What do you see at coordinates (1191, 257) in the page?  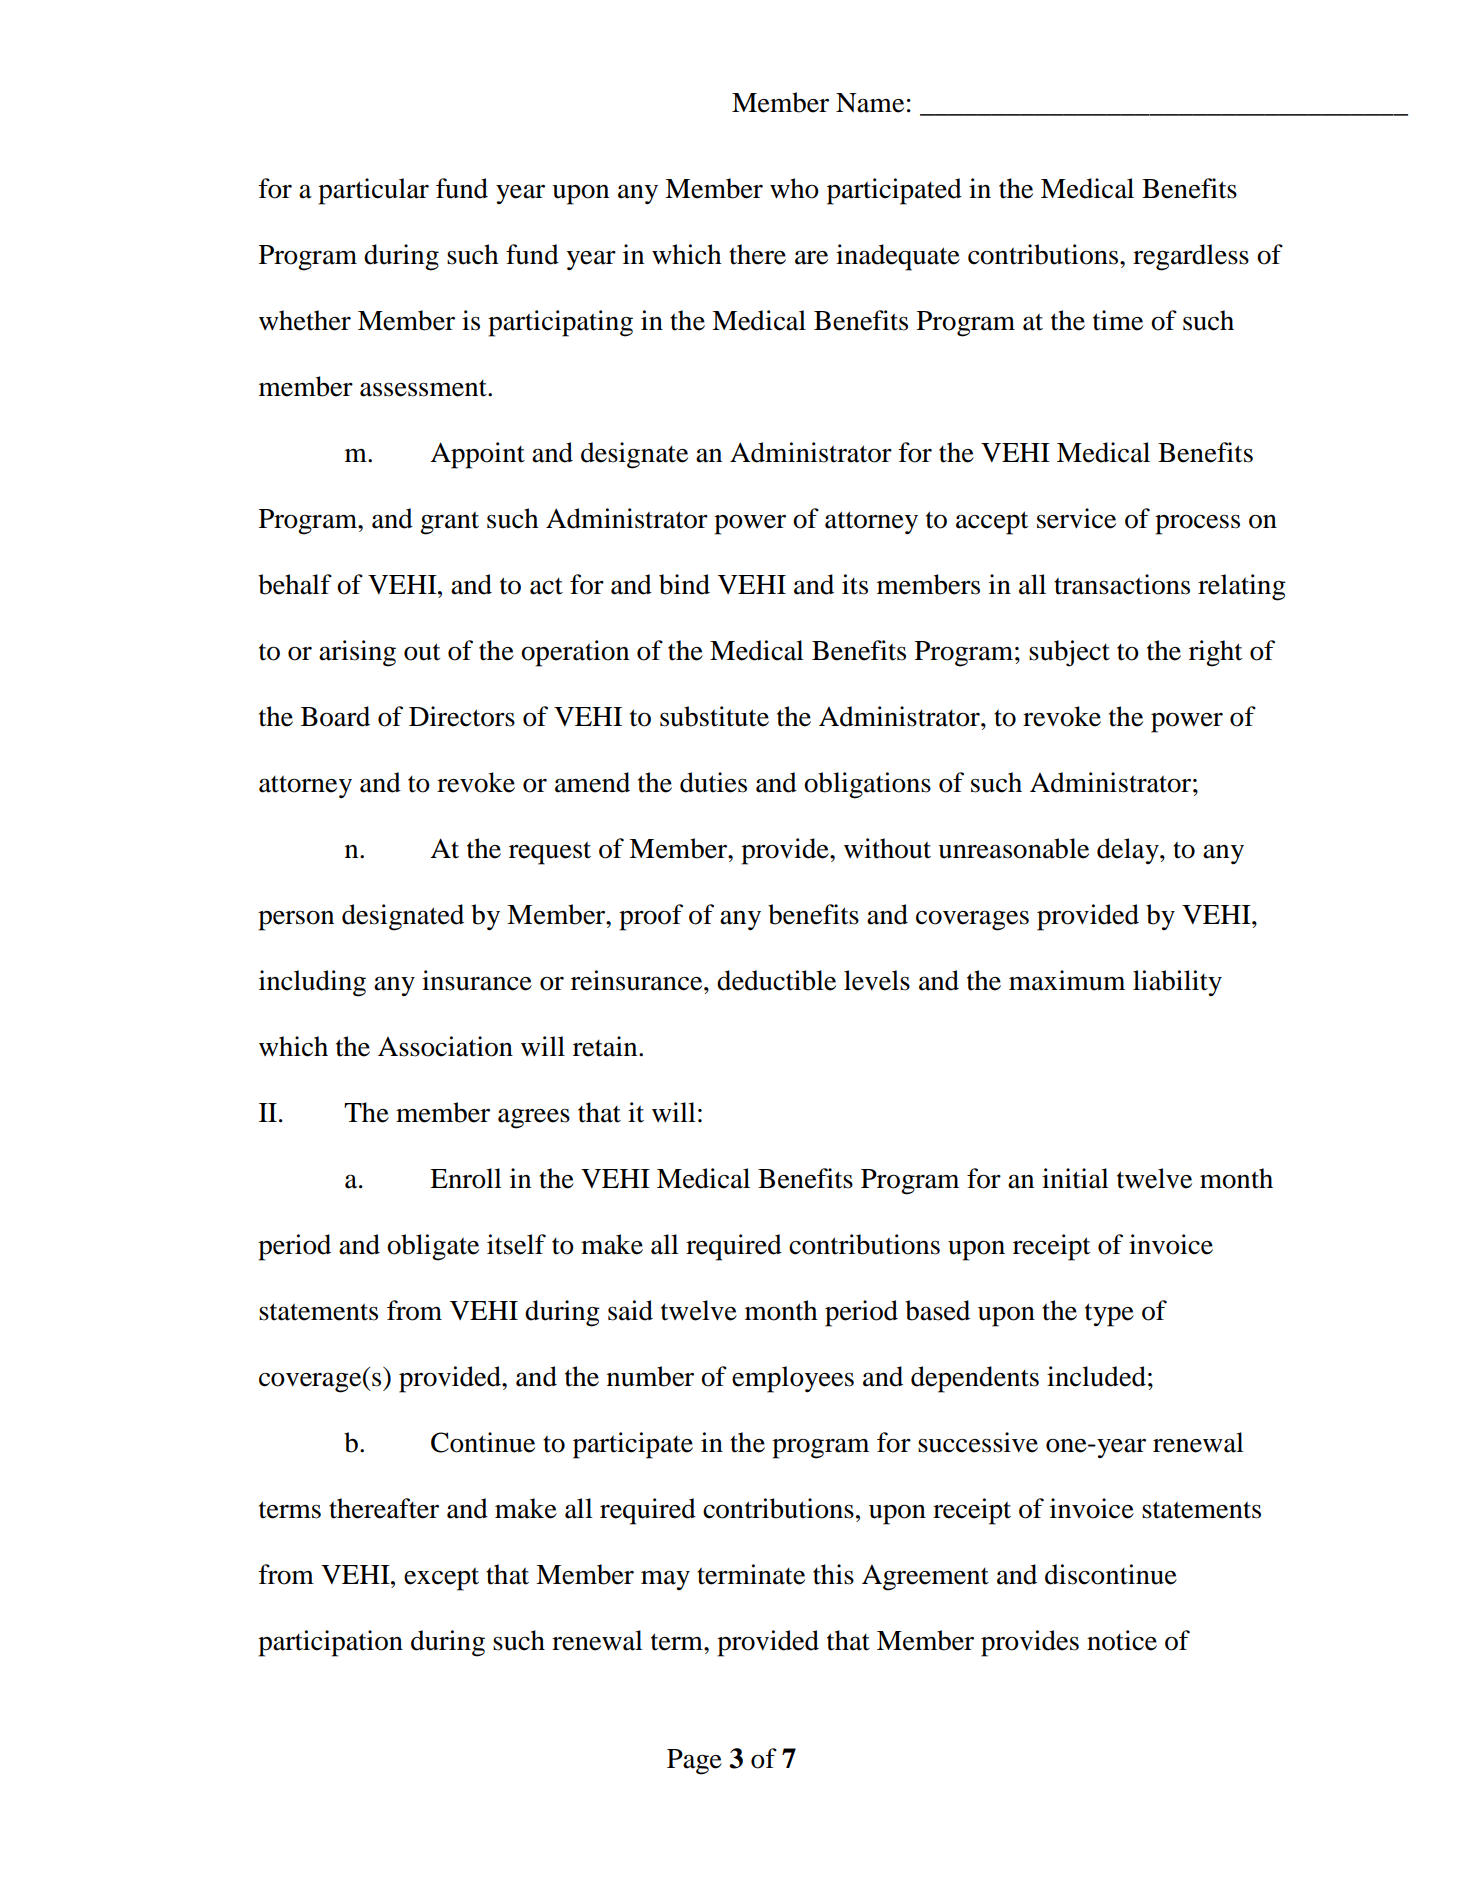 I see `regardless` at bounding box center [1191, 257].
